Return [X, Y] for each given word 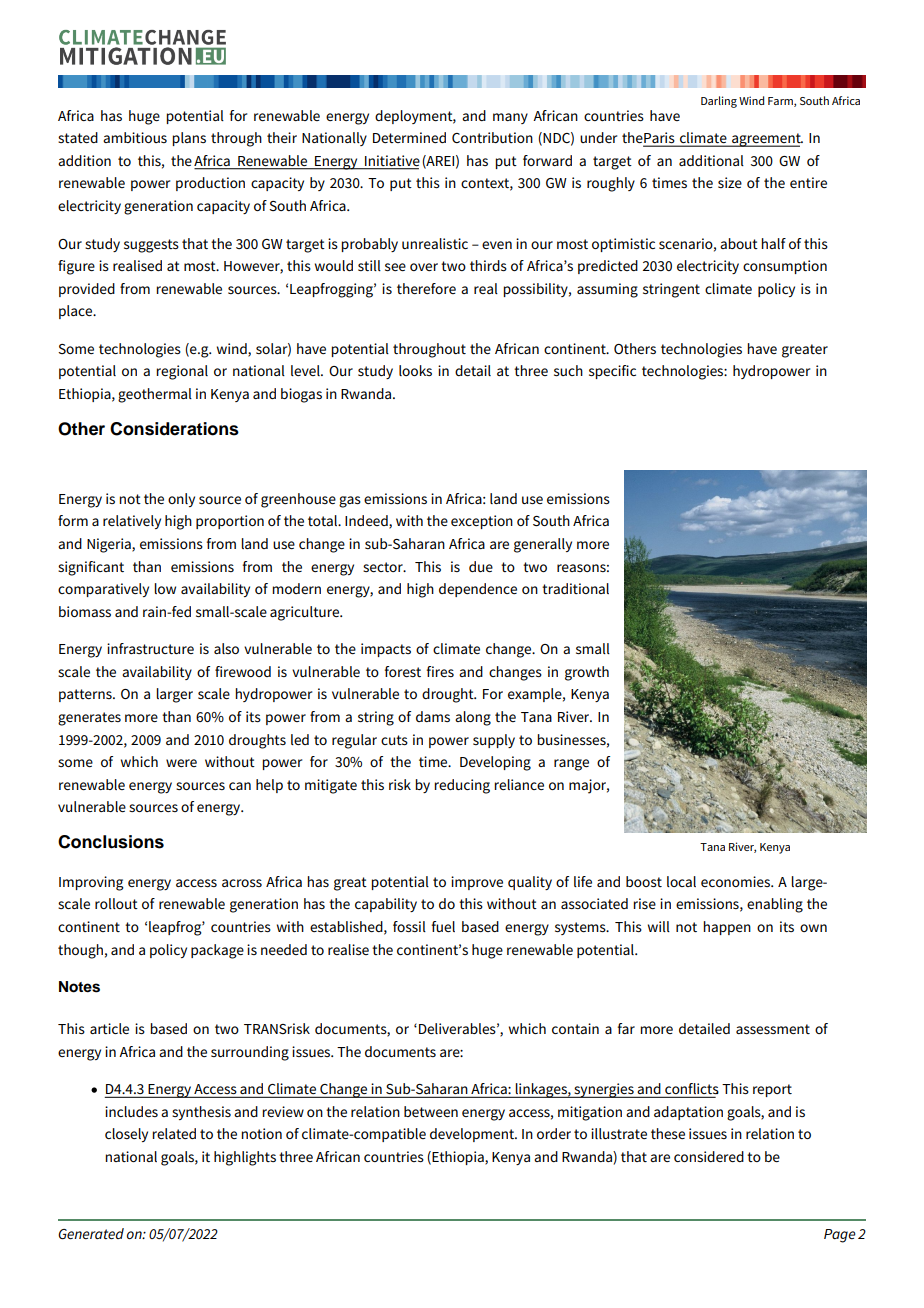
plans [189, 139]
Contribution [492, 137]
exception [482, 522]
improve [477, 883]
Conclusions [111, 842]
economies [736, 881]
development [473, 1135]
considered [709, 1156]
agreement [766, 140]
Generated [91, 1233]
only [181, 500]
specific [612, 372]
